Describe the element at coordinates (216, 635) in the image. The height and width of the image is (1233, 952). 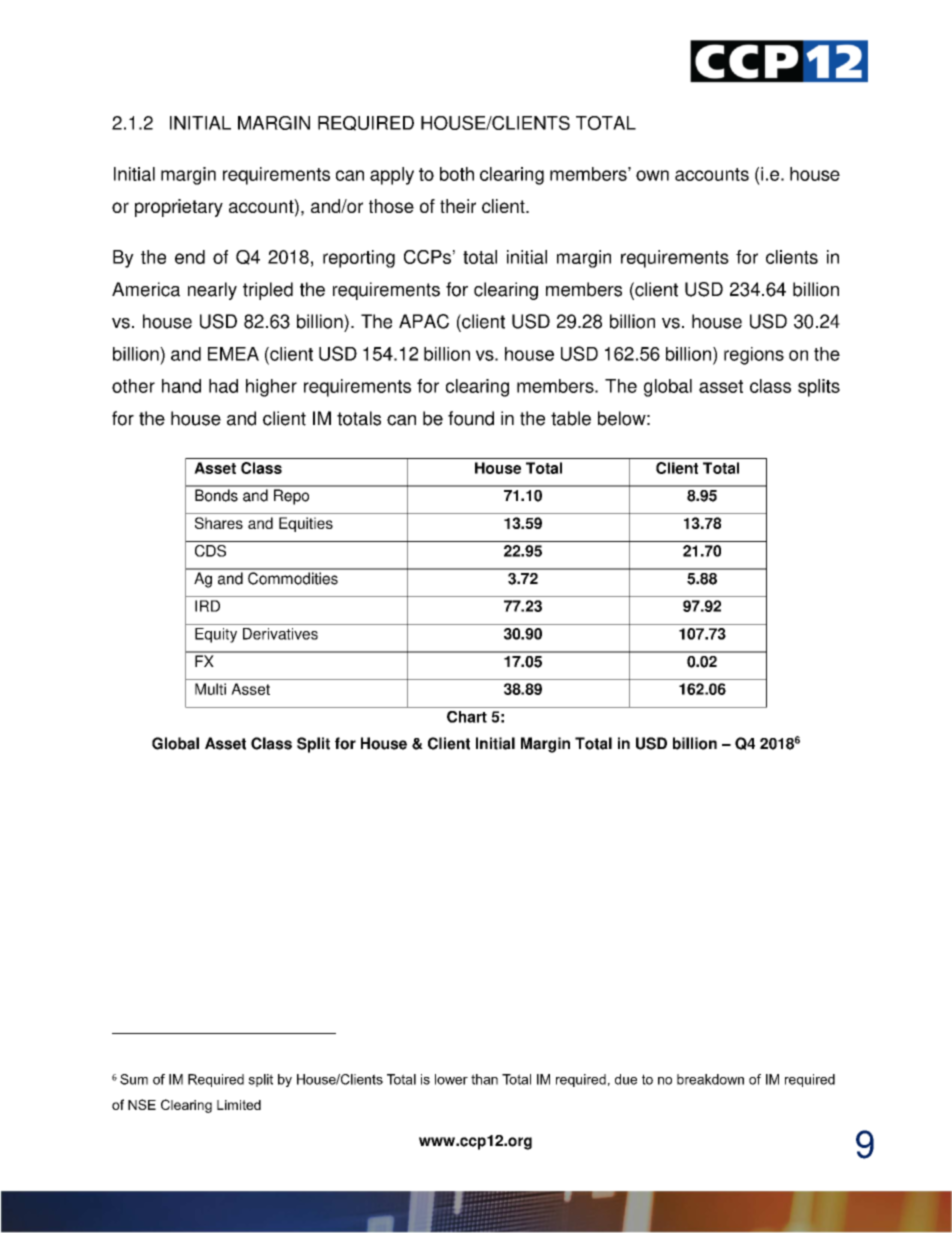
I see `Equity` at that location.
